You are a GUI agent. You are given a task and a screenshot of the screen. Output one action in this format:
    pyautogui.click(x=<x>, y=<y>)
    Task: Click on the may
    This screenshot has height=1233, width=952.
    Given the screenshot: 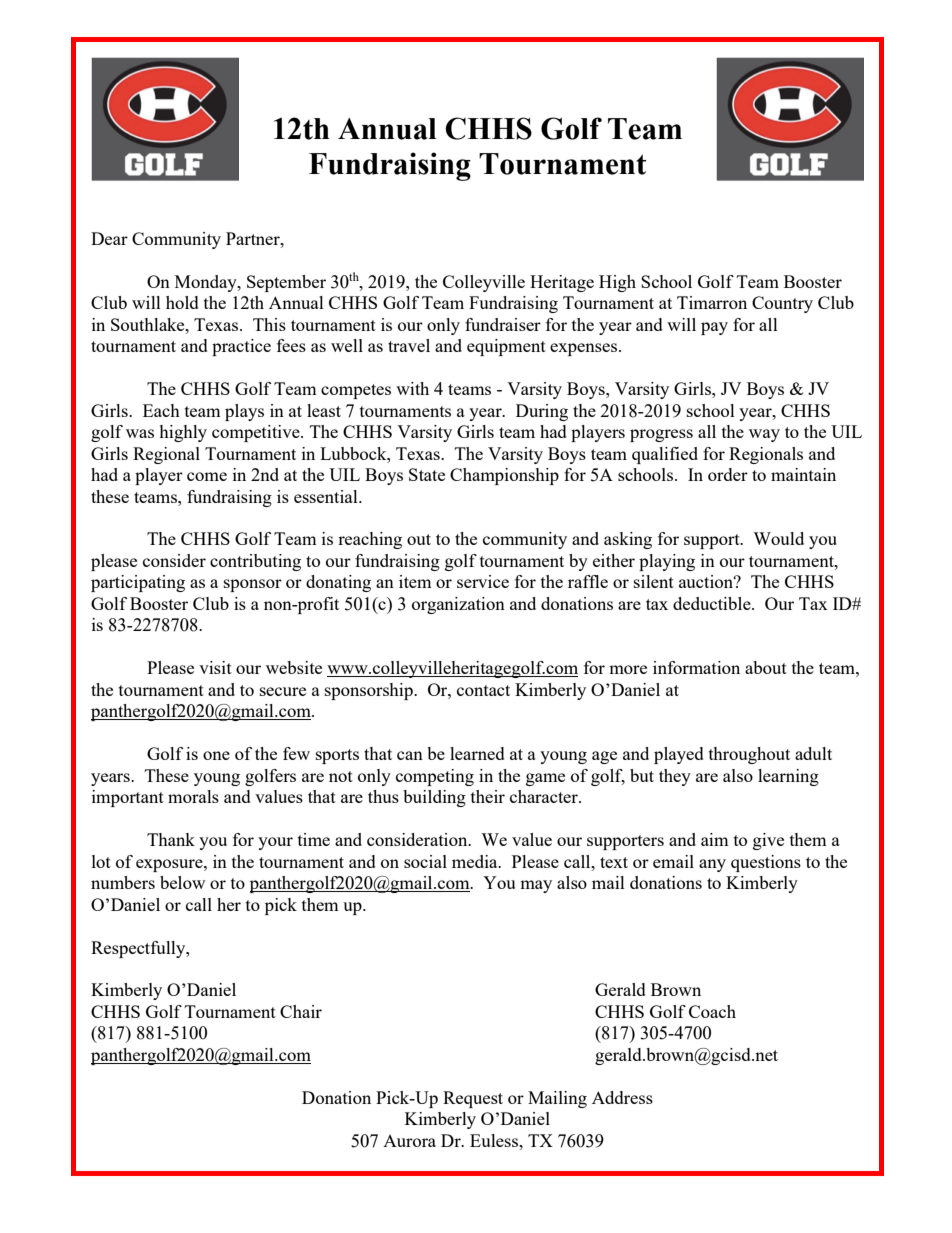 What is the action you would take?
    pyautogui.click(x=536, y=886)
